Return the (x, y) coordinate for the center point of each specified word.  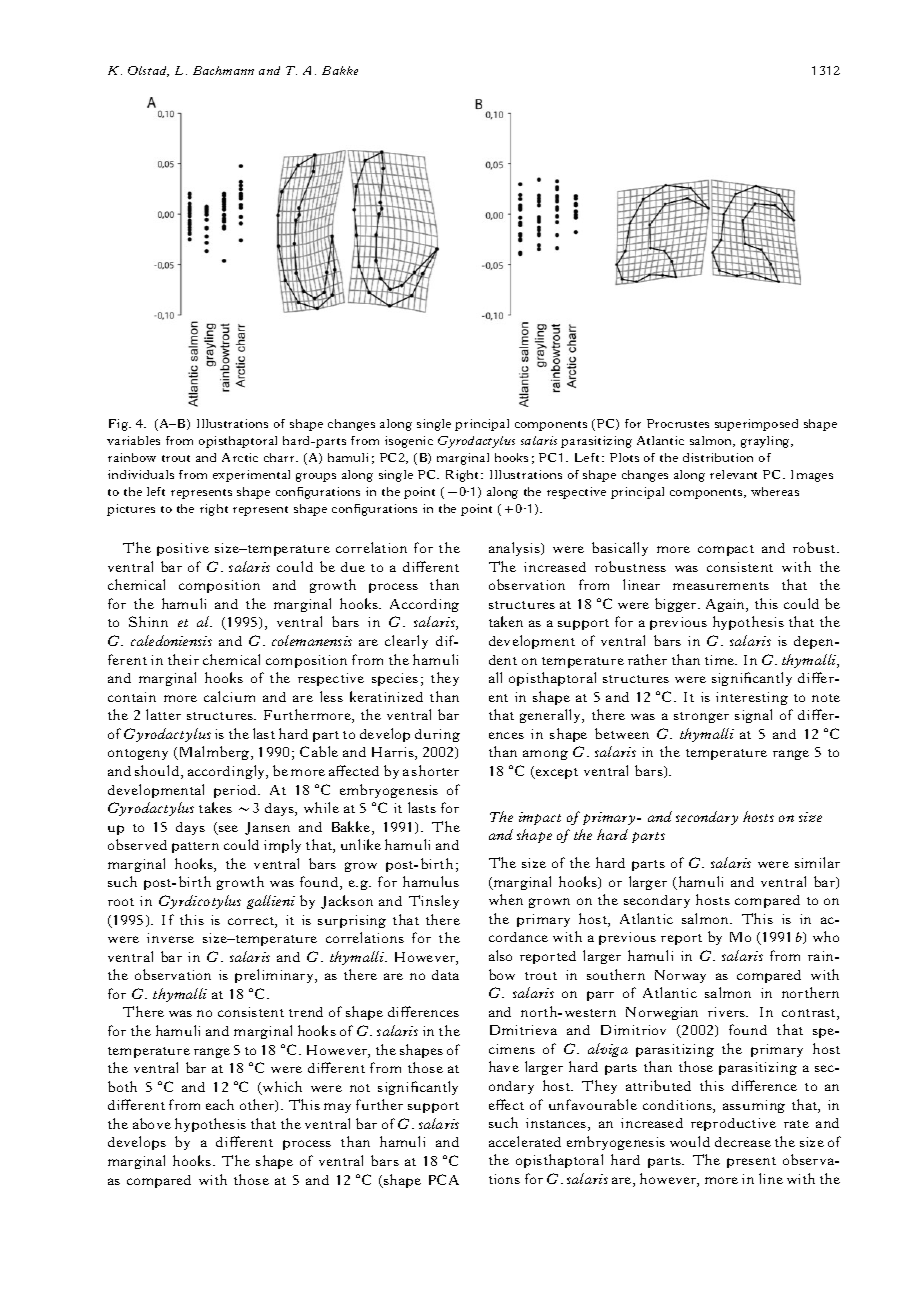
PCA (444, 1179)
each (220, 1104)
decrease (743, 1142)
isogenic (409, 442)
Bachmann (223, 70)
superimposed (756, 425)
